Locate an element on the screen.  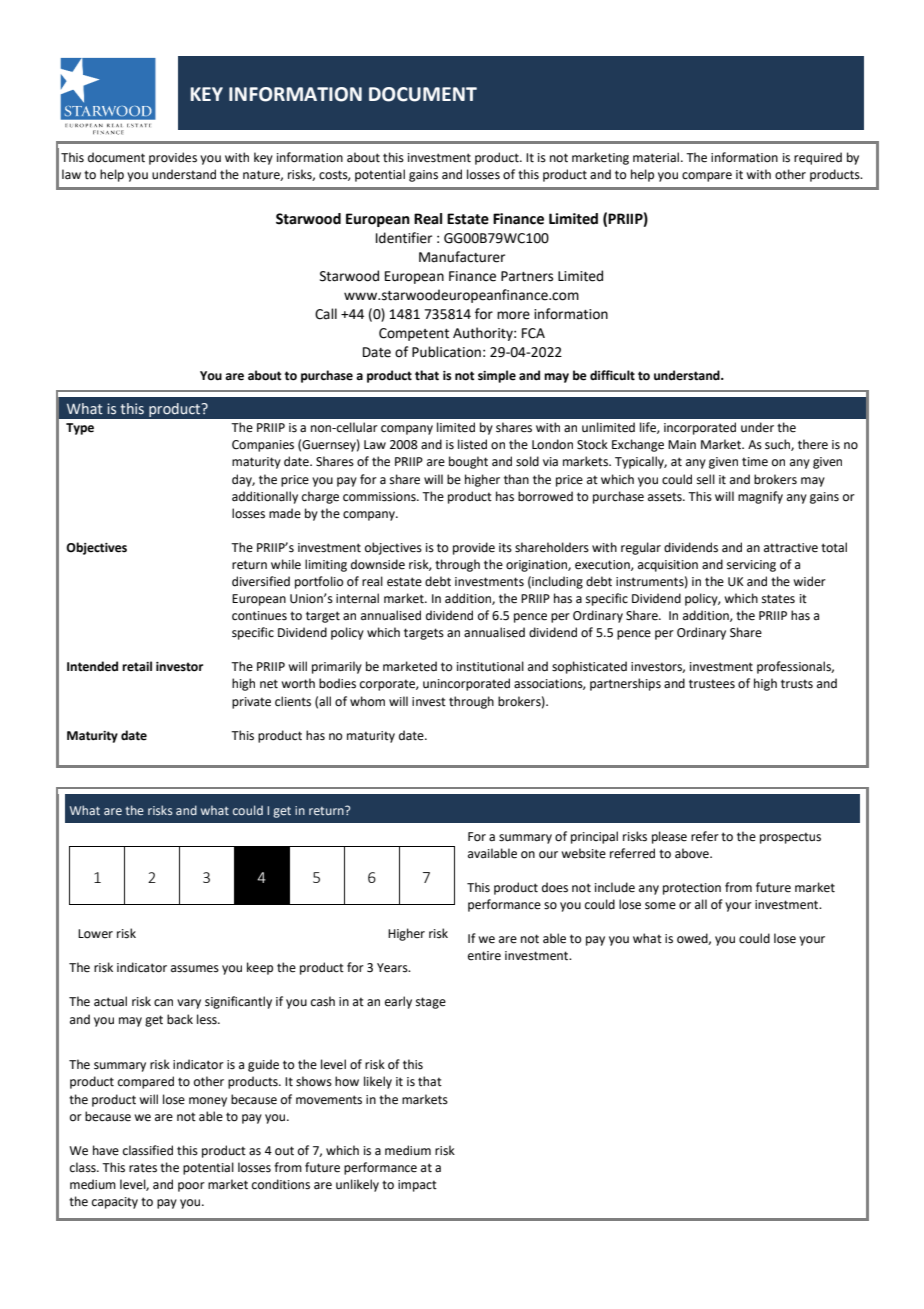
rates is located at coordinates (143, 1168).
